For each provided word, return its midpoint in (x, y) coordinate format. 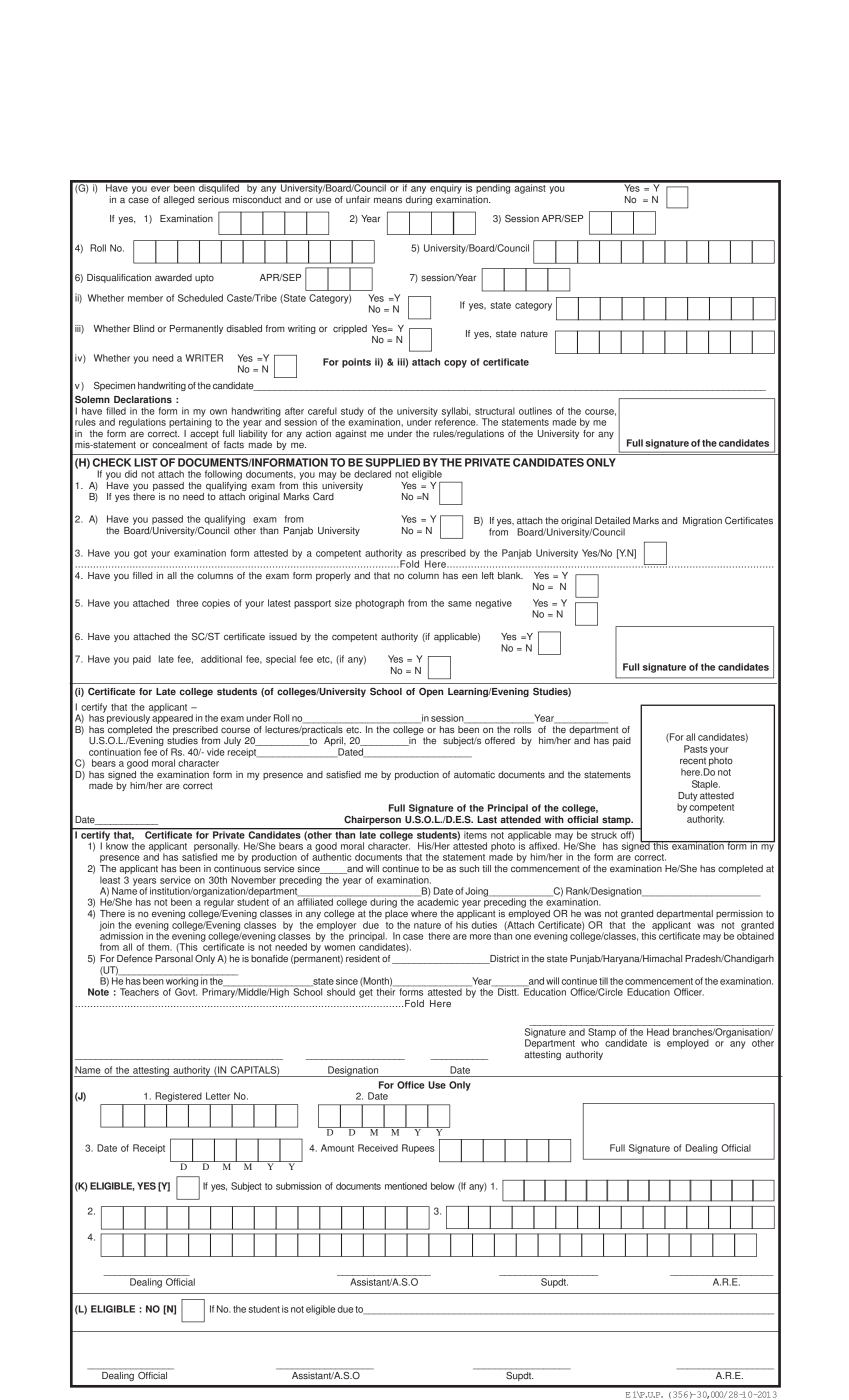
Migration (702, 521)
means (388, 200)
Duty (688, 798)
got (140, 554)
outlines (535, 411)
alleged (178, 200)
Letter (218, 1096)
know (117, 845)
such (469, 869)
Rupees (418, 1149)
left (488, 575)
